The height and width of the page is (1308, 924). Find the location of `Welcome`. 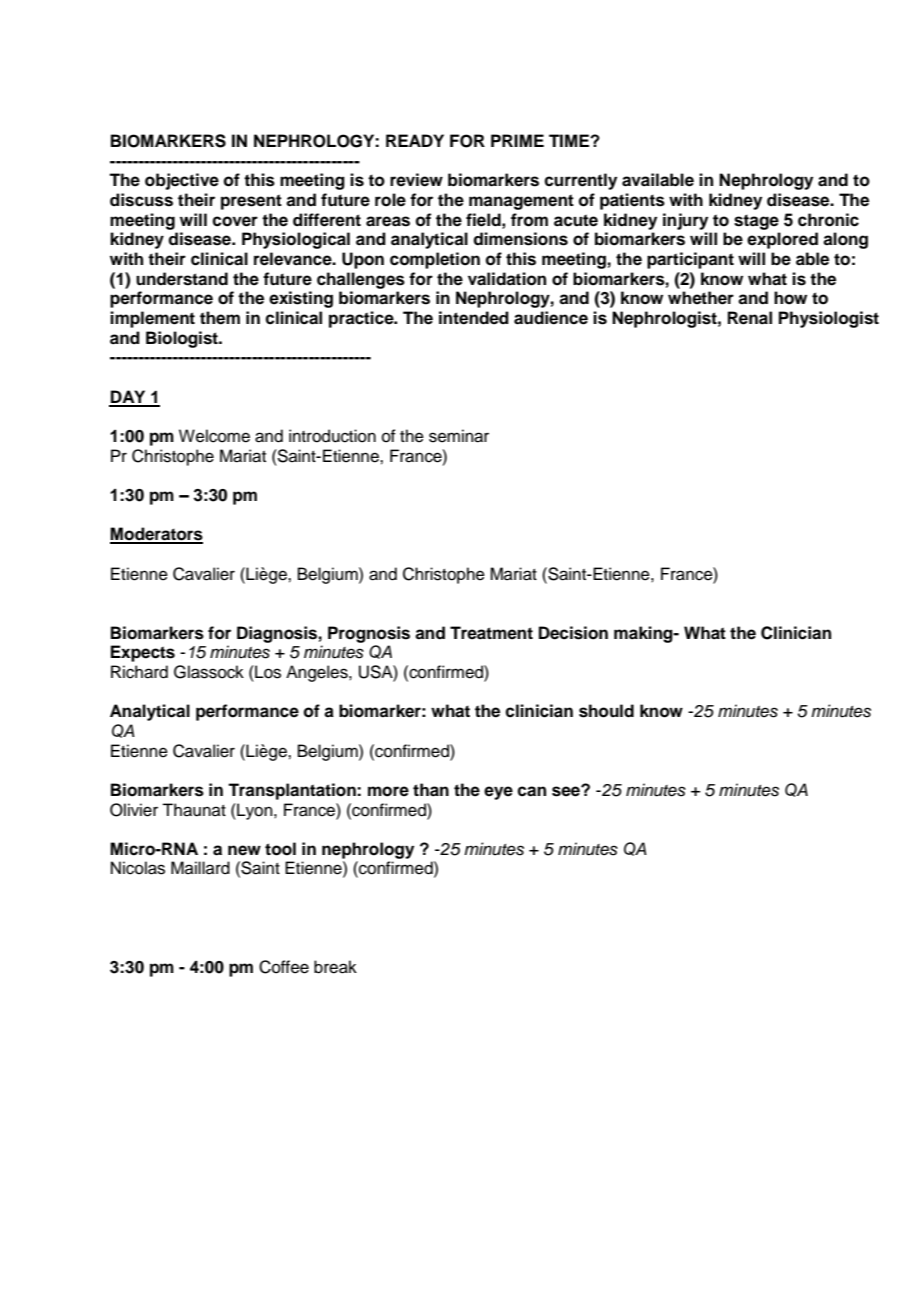

Welcome is located at coordinates (214, 436).
